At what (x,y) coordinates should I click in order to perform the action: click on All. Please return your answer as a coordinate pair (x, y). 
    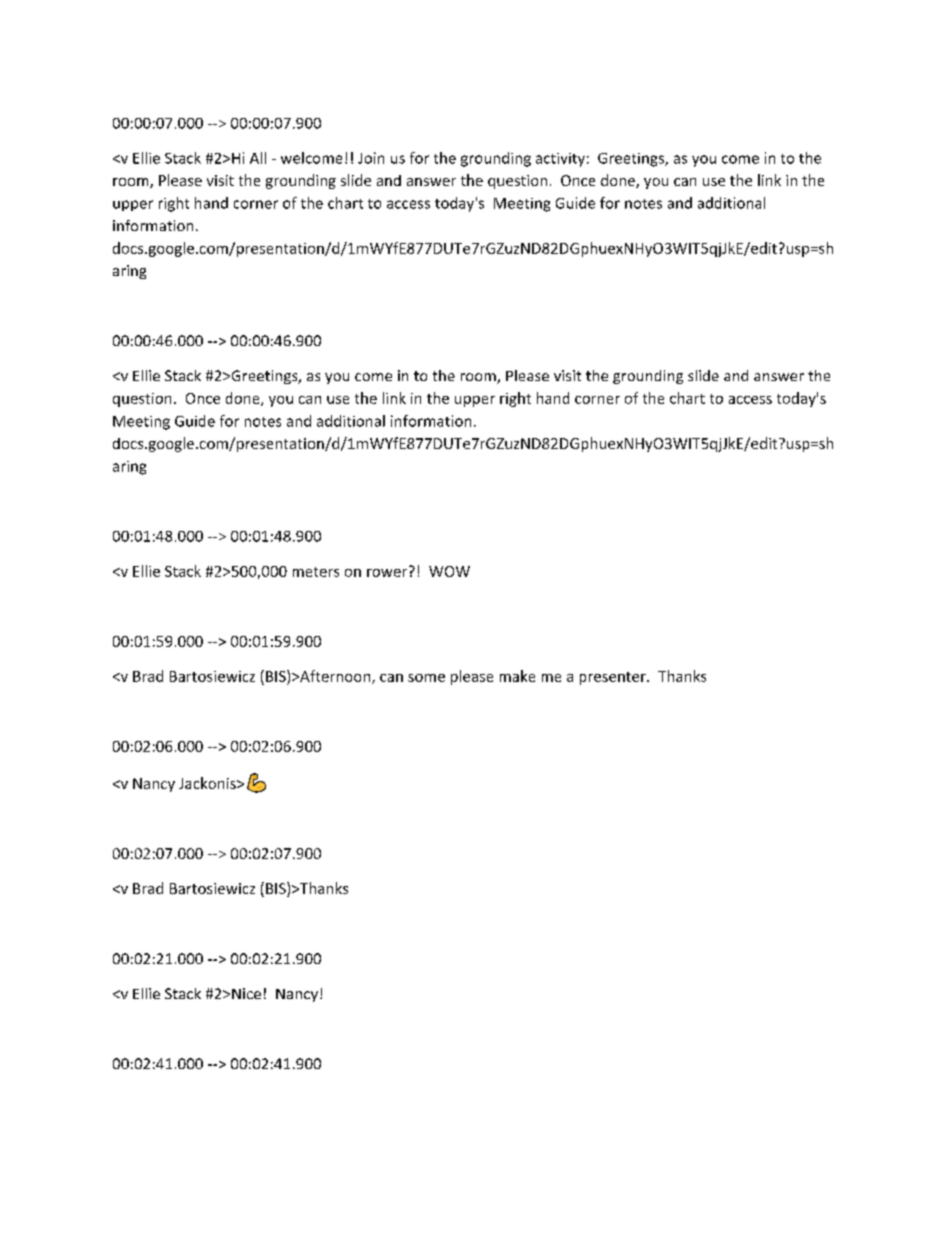
    Looking at the image, I should click on (258, 158).
